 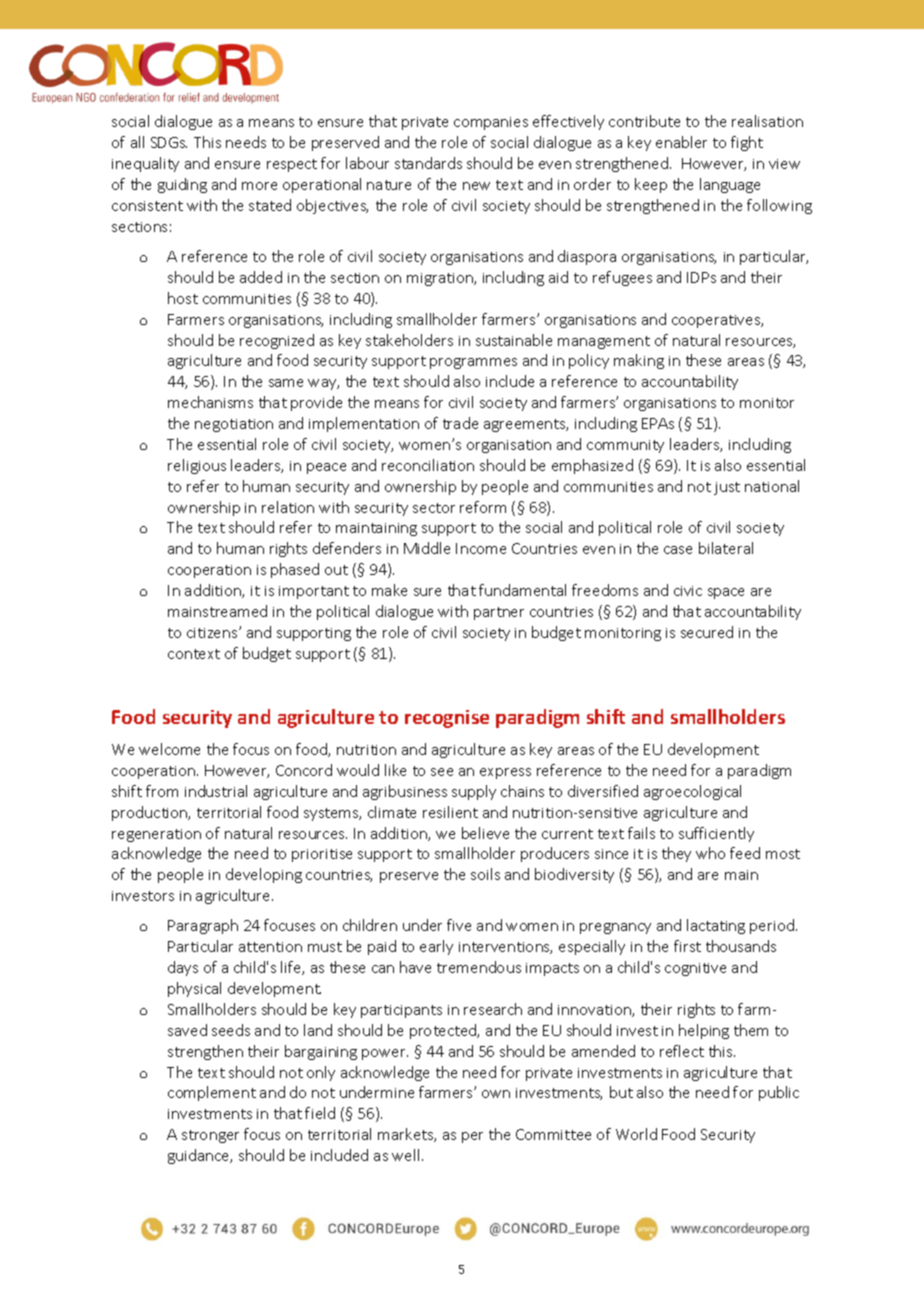 I want to click on five, so click(x=459, y=925).
